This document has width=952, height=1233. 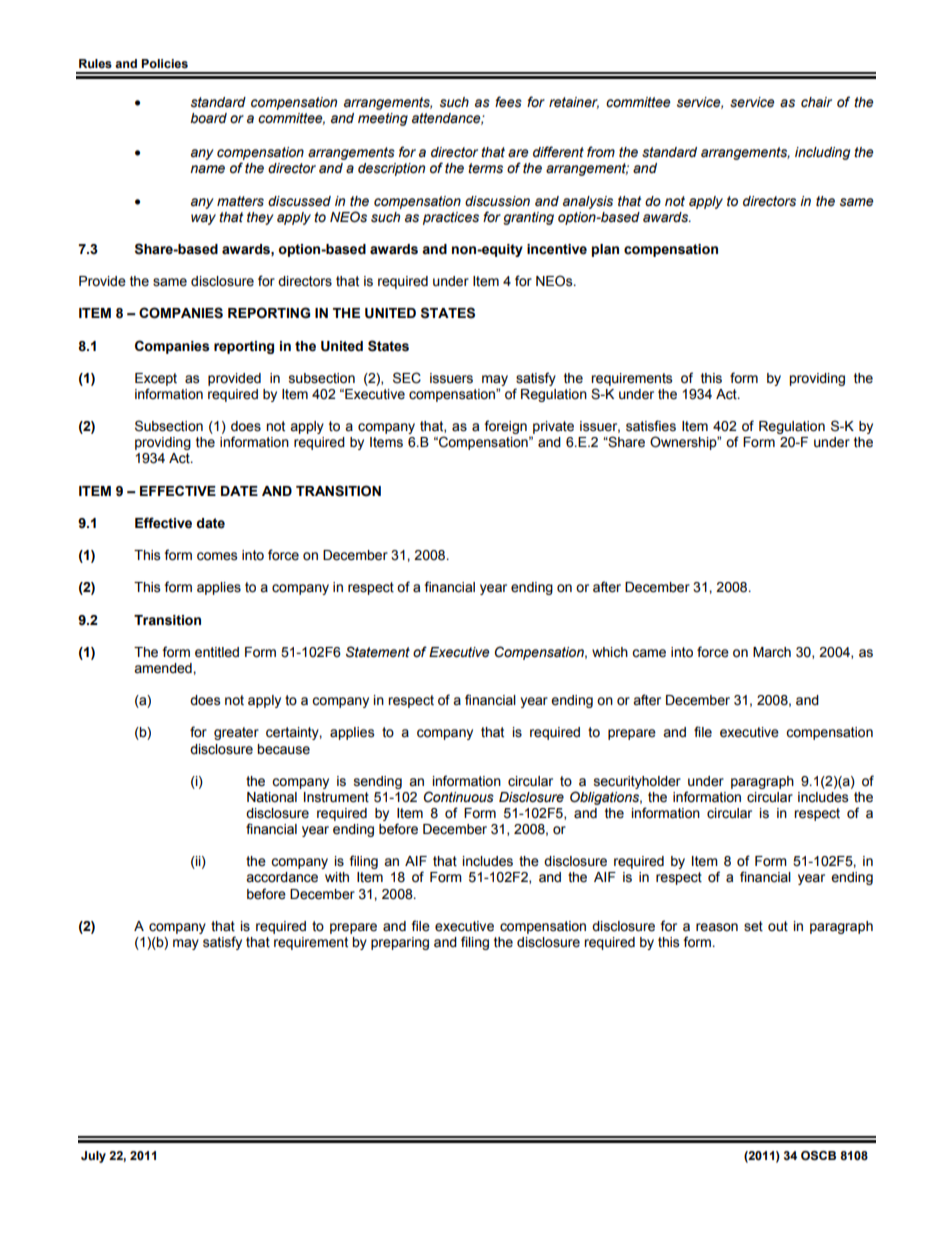 I want to click on board, so click(x=208, y=118).
